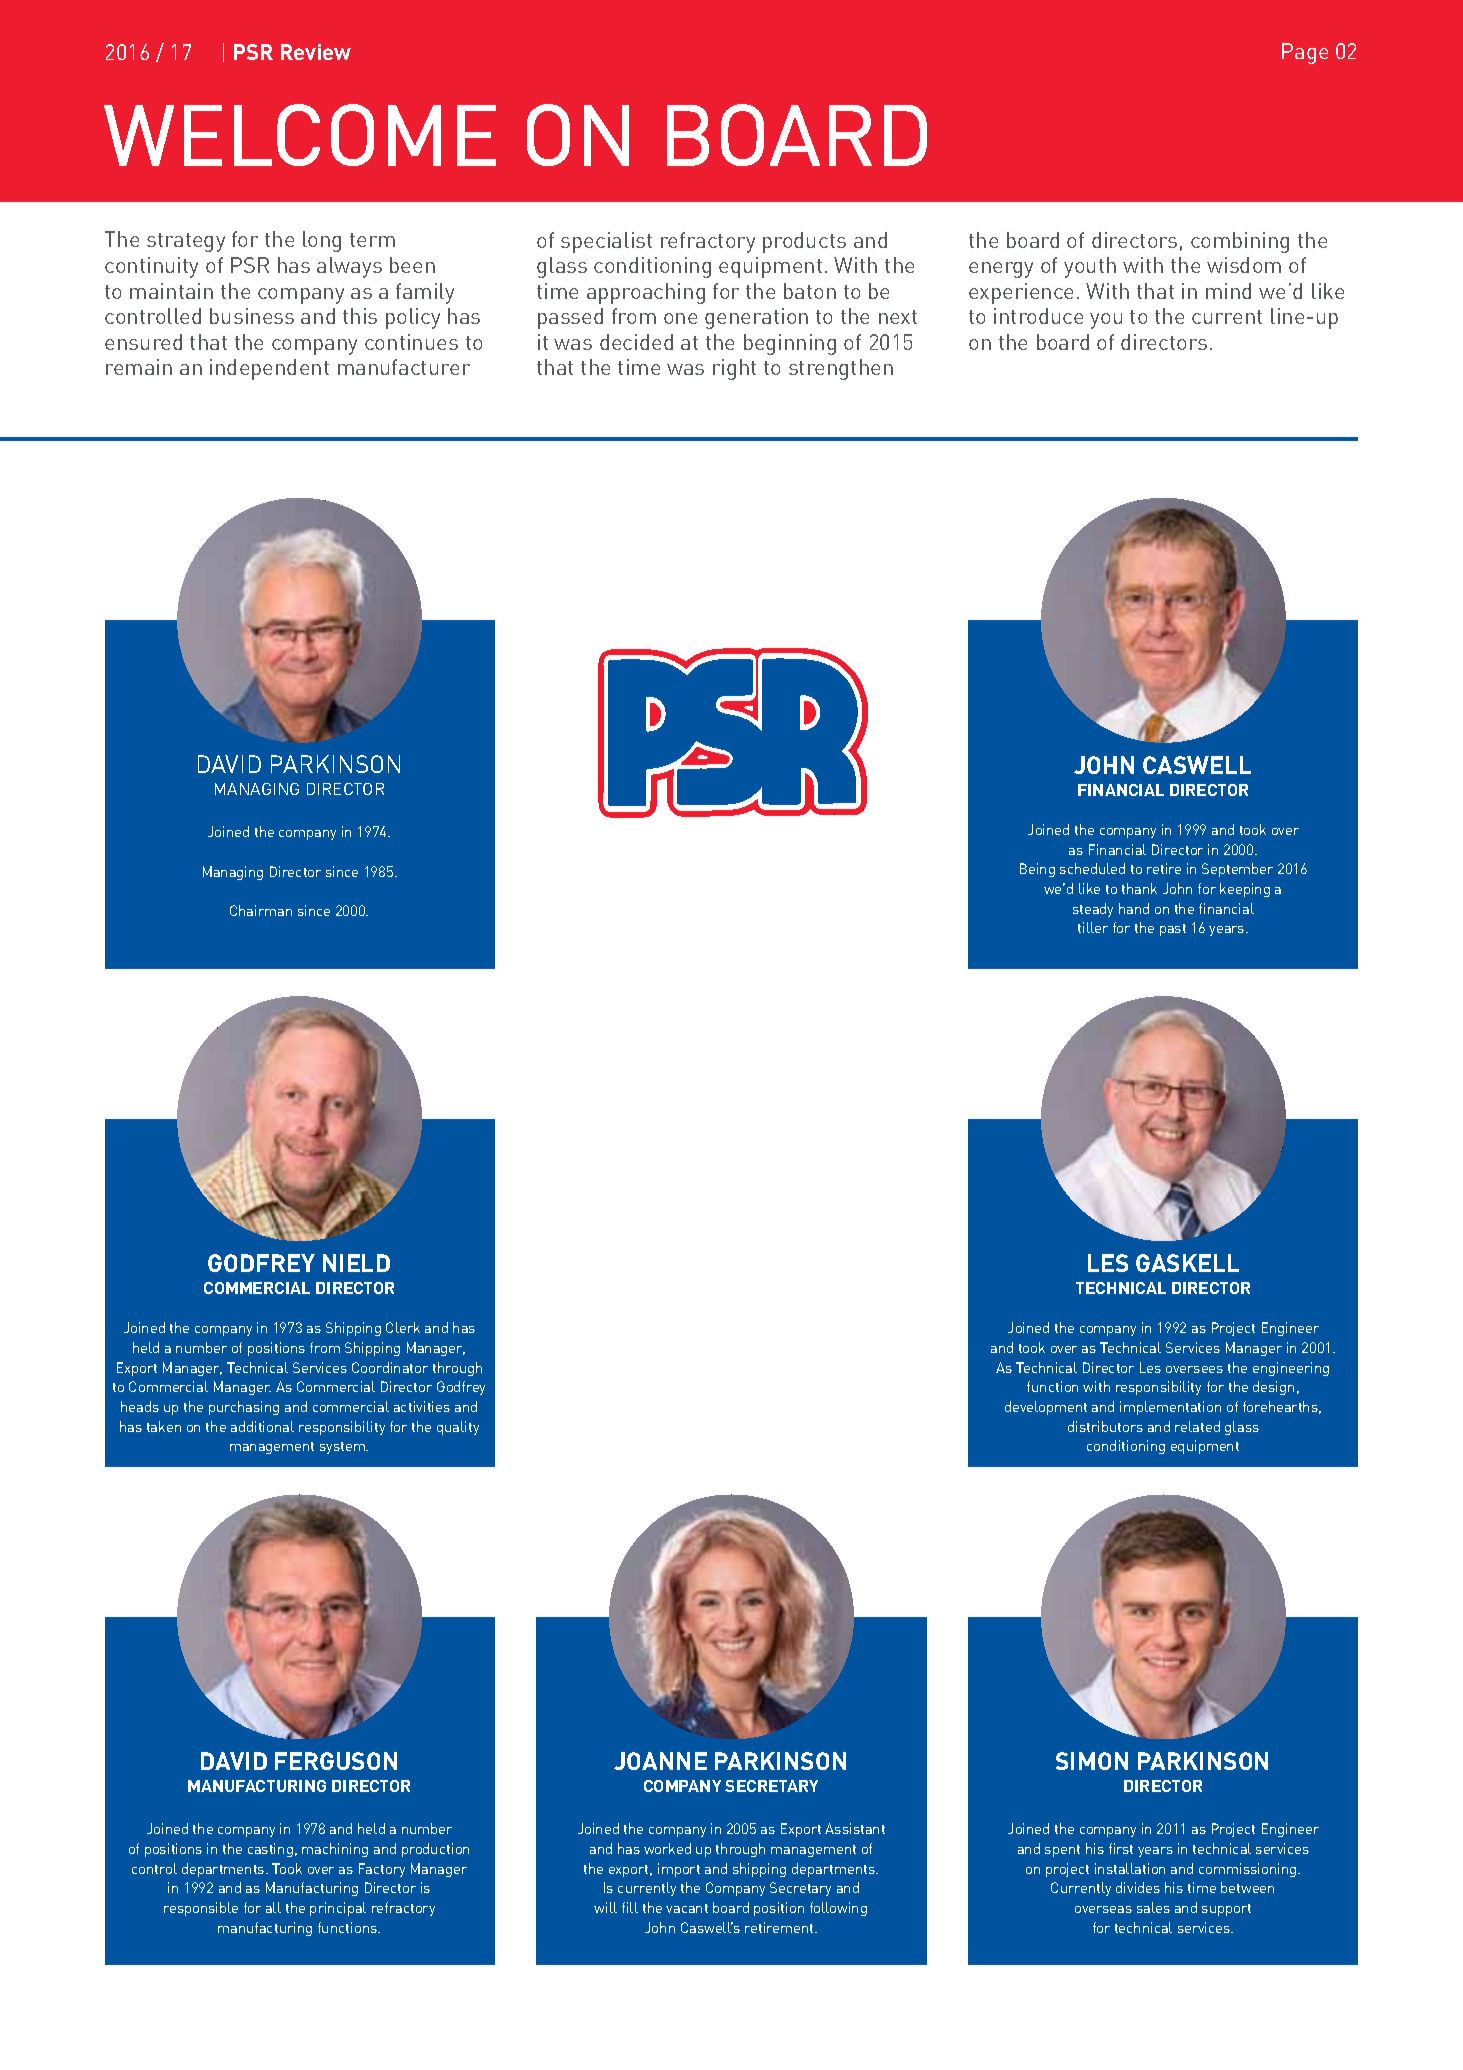 The image size is (1463, 2070). What do you see at coordinates (270, 1850) in the screenshot?
I see `casting` at bounding box center [270, 1850].
